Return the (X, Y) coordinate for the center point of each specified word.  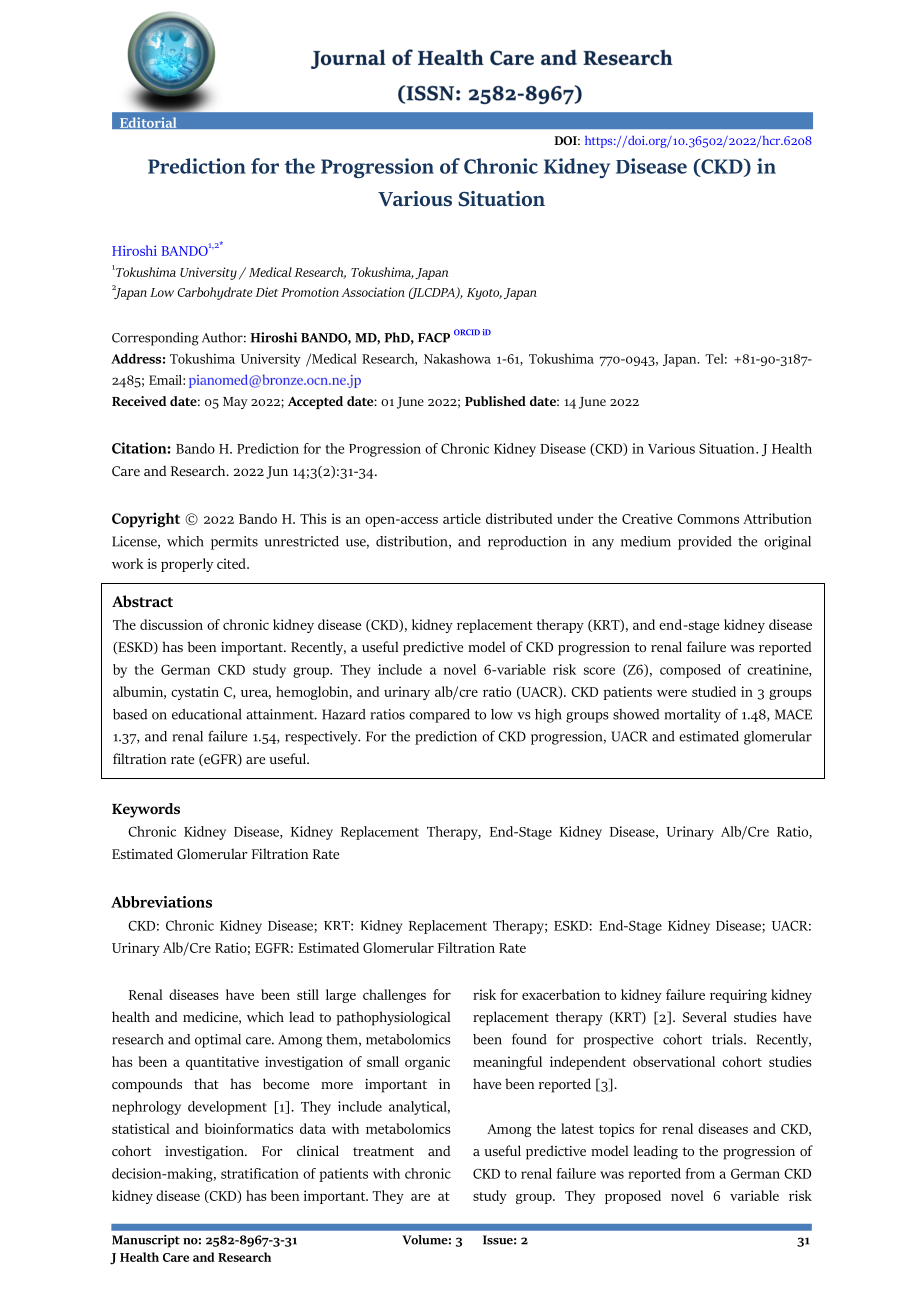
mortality (693, 716)
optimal (218, 1041)
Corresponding (155, 339)
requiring (738, 996)
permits (234, 543)
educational (207, 714)
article (462, 518)
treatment (383, 1151)
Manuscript (146, 1241)
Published (495, 401)
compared (439, 716)
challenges (394, 996)
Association (373, 292)
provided (705, 543)
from (700, 1173)
